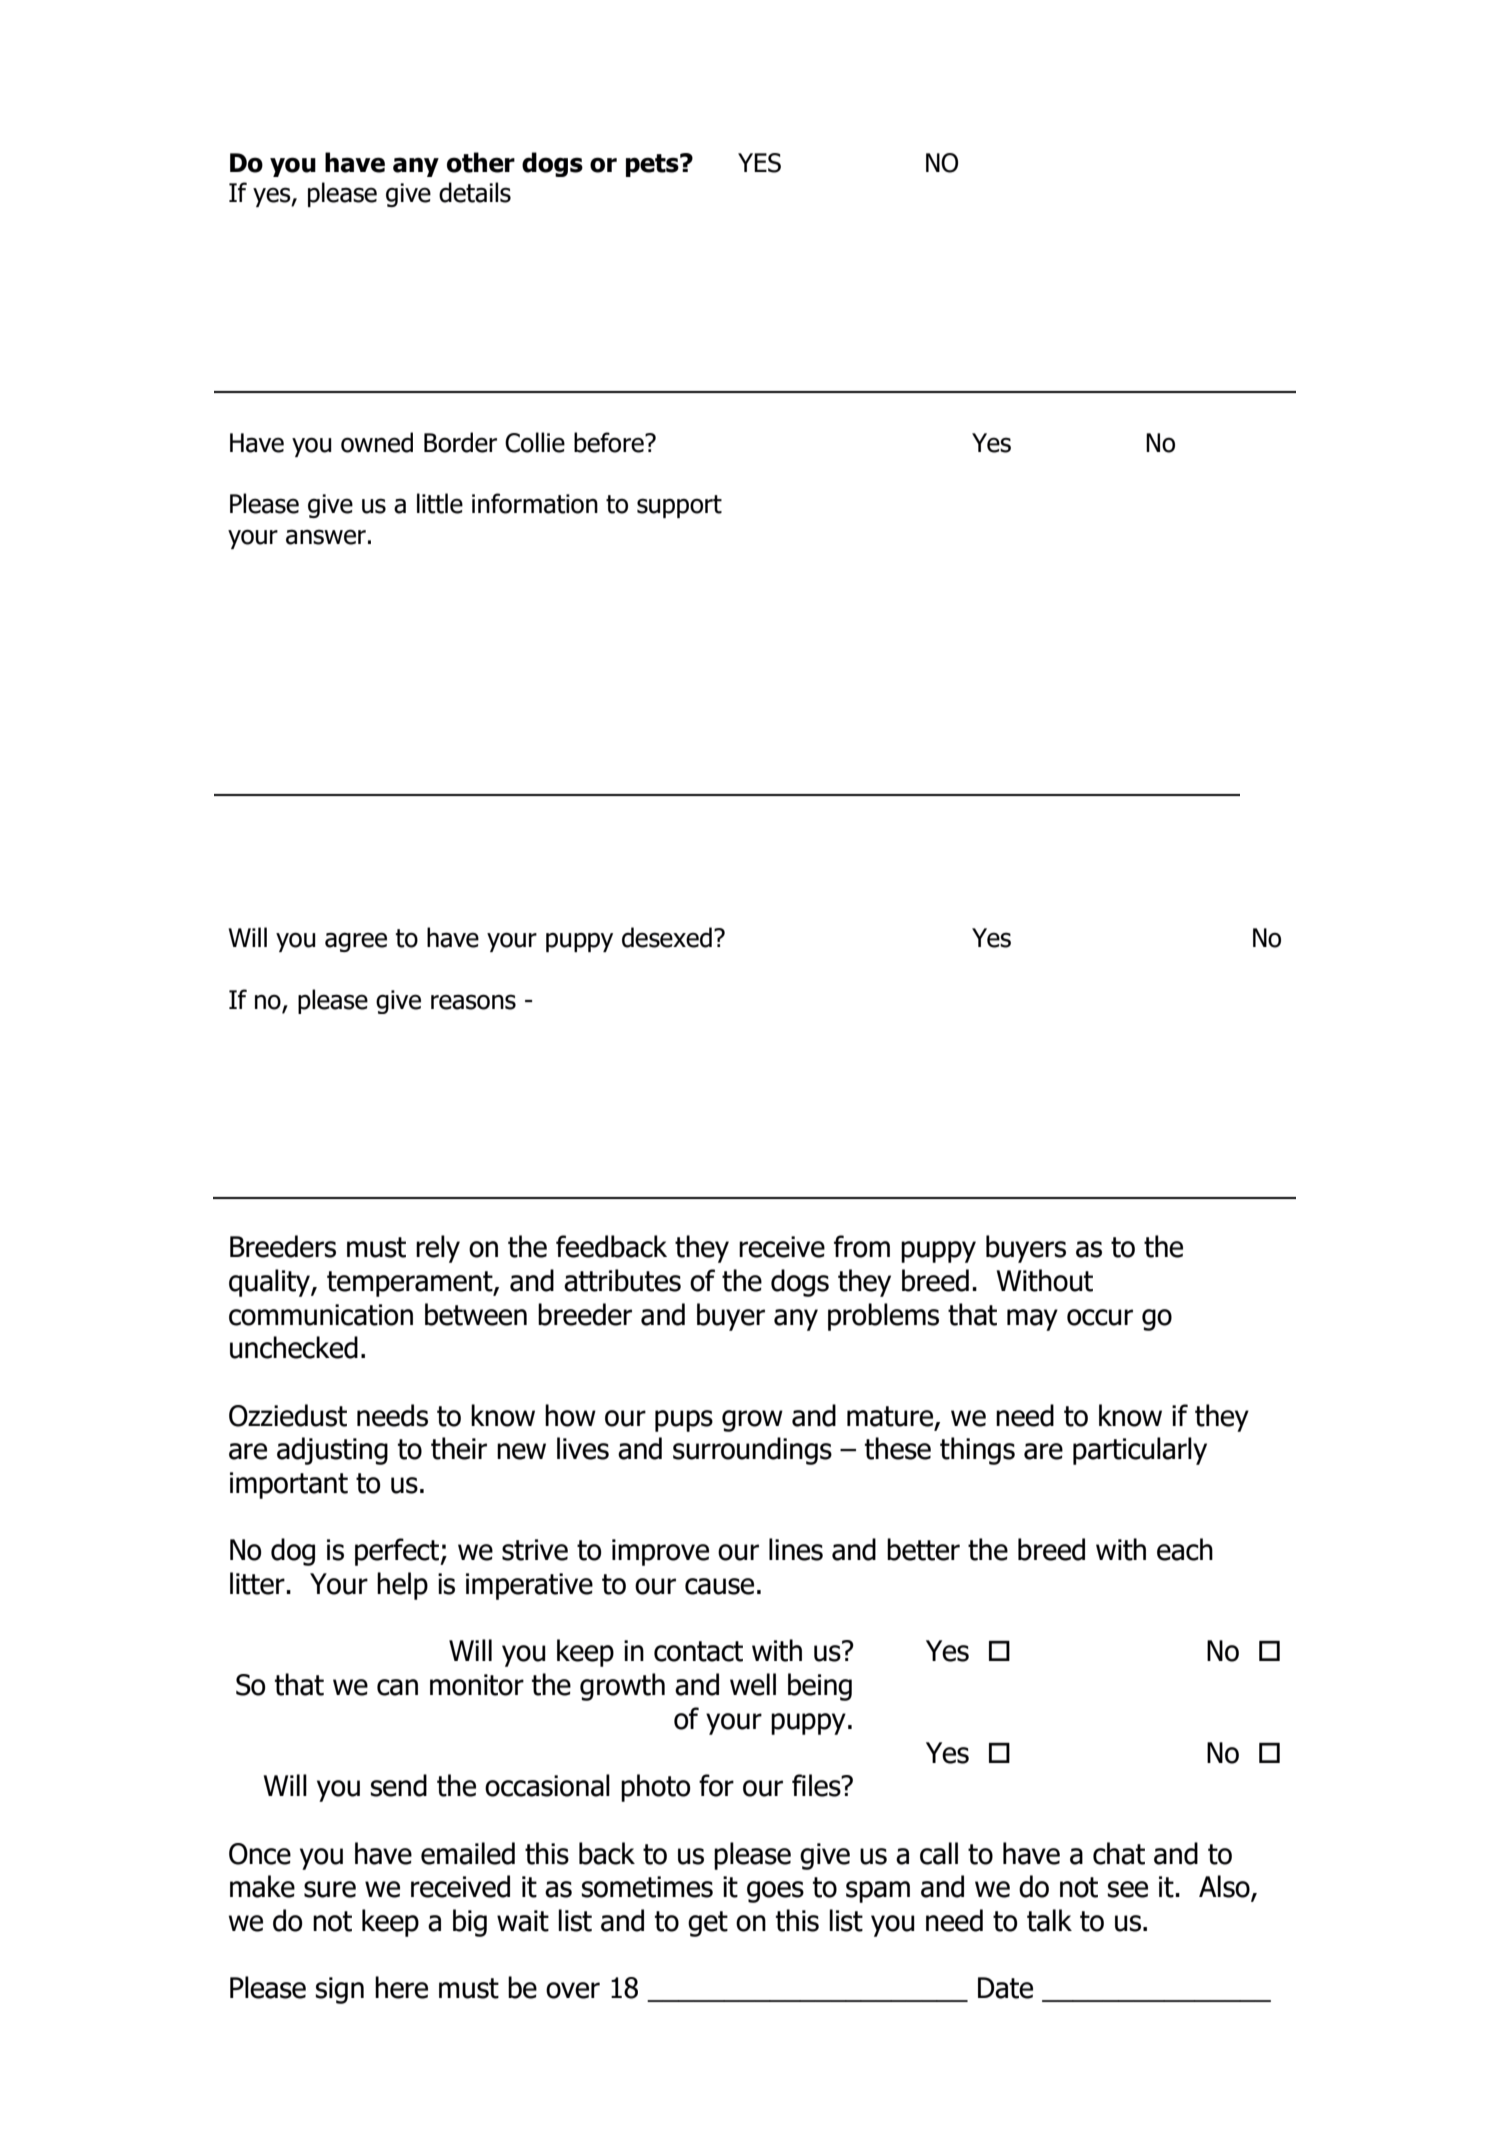 This image has width=1510, height=2135. Describe the element at coordinates (332, 1451) in the image. I see `adjusting` at that location.
